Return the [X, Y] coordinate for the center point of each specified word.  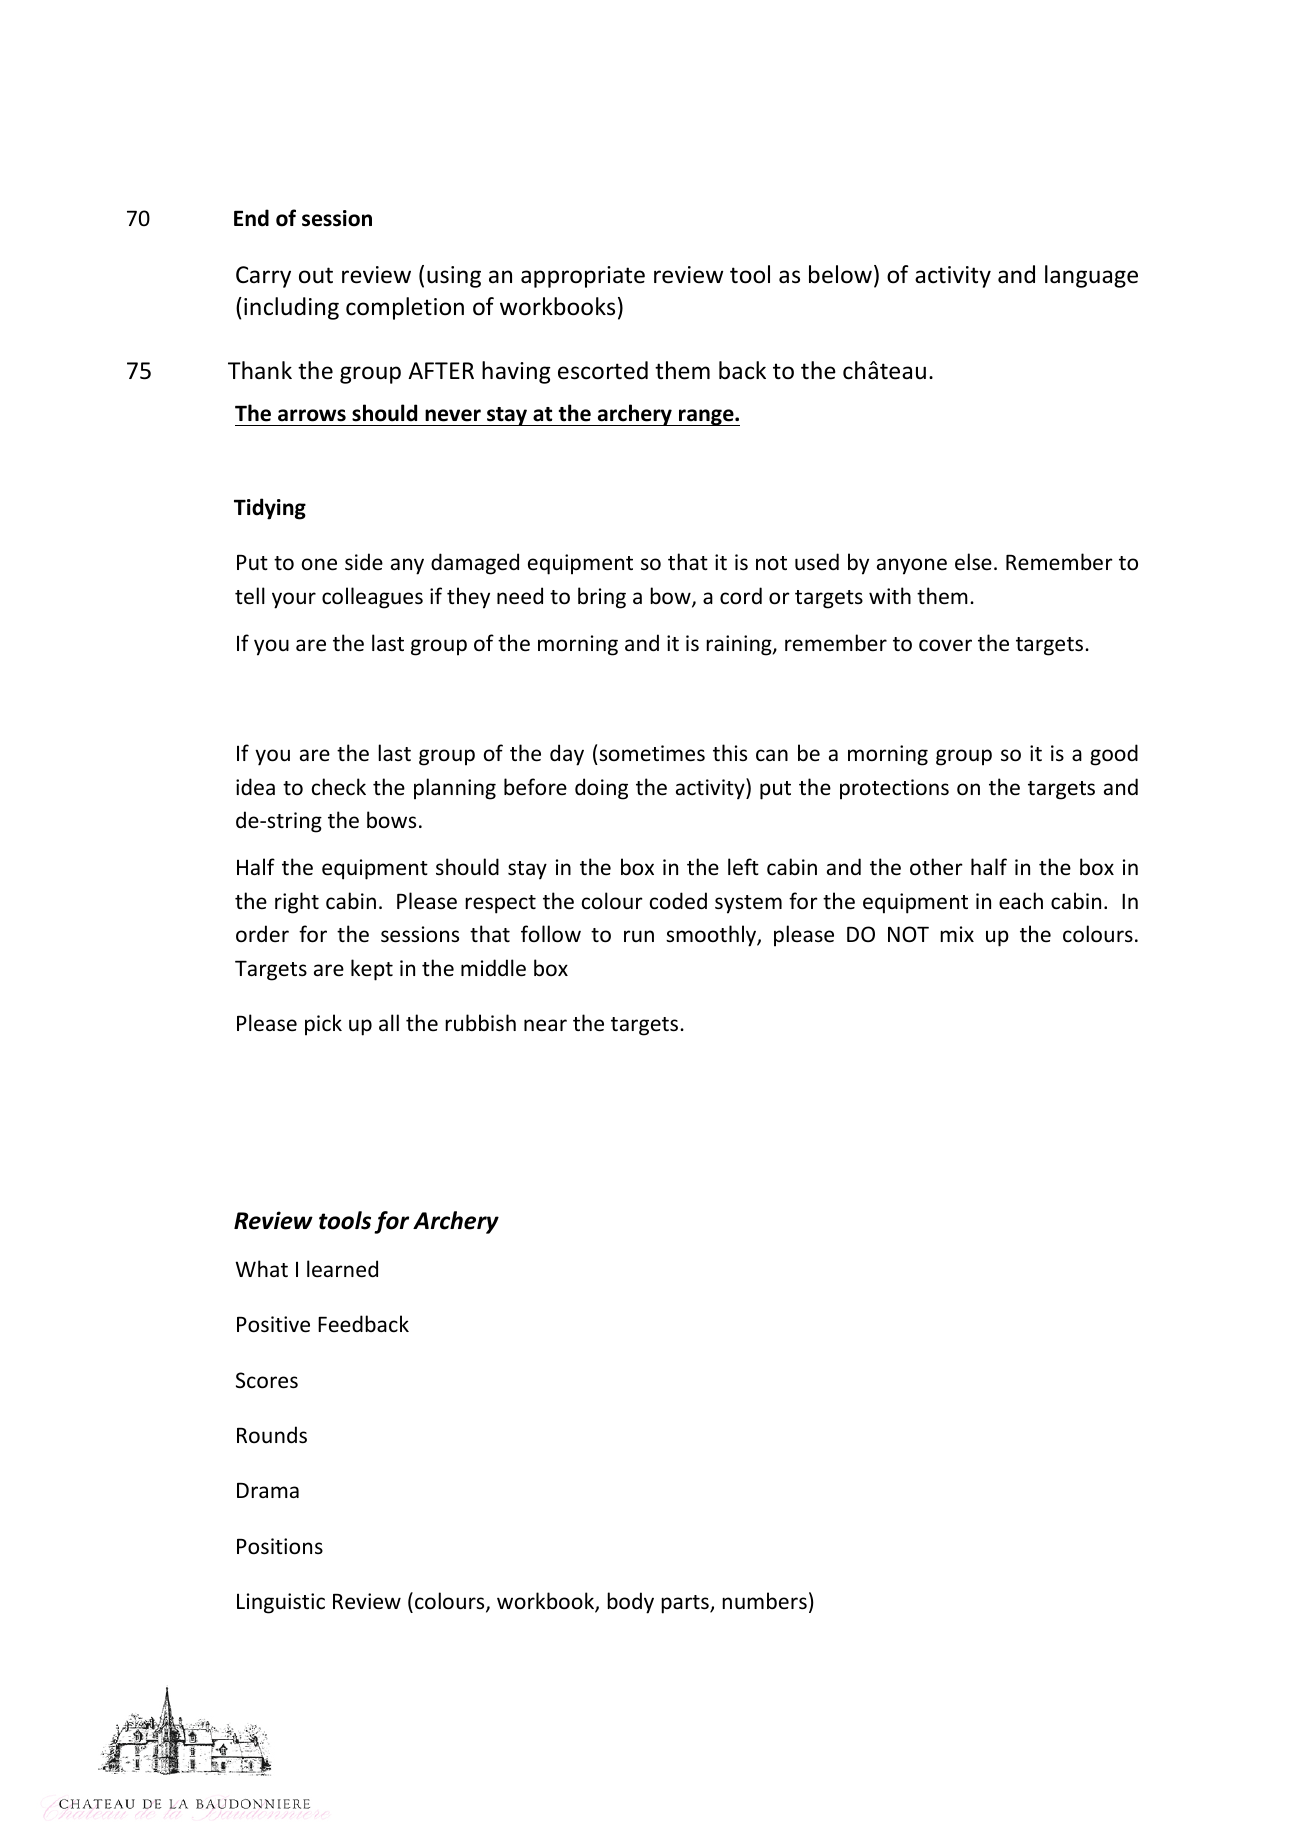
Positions [280, 1546]
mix [957, 934]
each [1021, 901]
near [545, 1025]
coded [678, 901]
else [973, 562]
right [297, 903]
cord [741, 596]
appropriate [583, 277]
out [316, 275]
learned [342, 1269]
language [1091, 276]
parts [686, 1604]
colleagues [372, 598]
